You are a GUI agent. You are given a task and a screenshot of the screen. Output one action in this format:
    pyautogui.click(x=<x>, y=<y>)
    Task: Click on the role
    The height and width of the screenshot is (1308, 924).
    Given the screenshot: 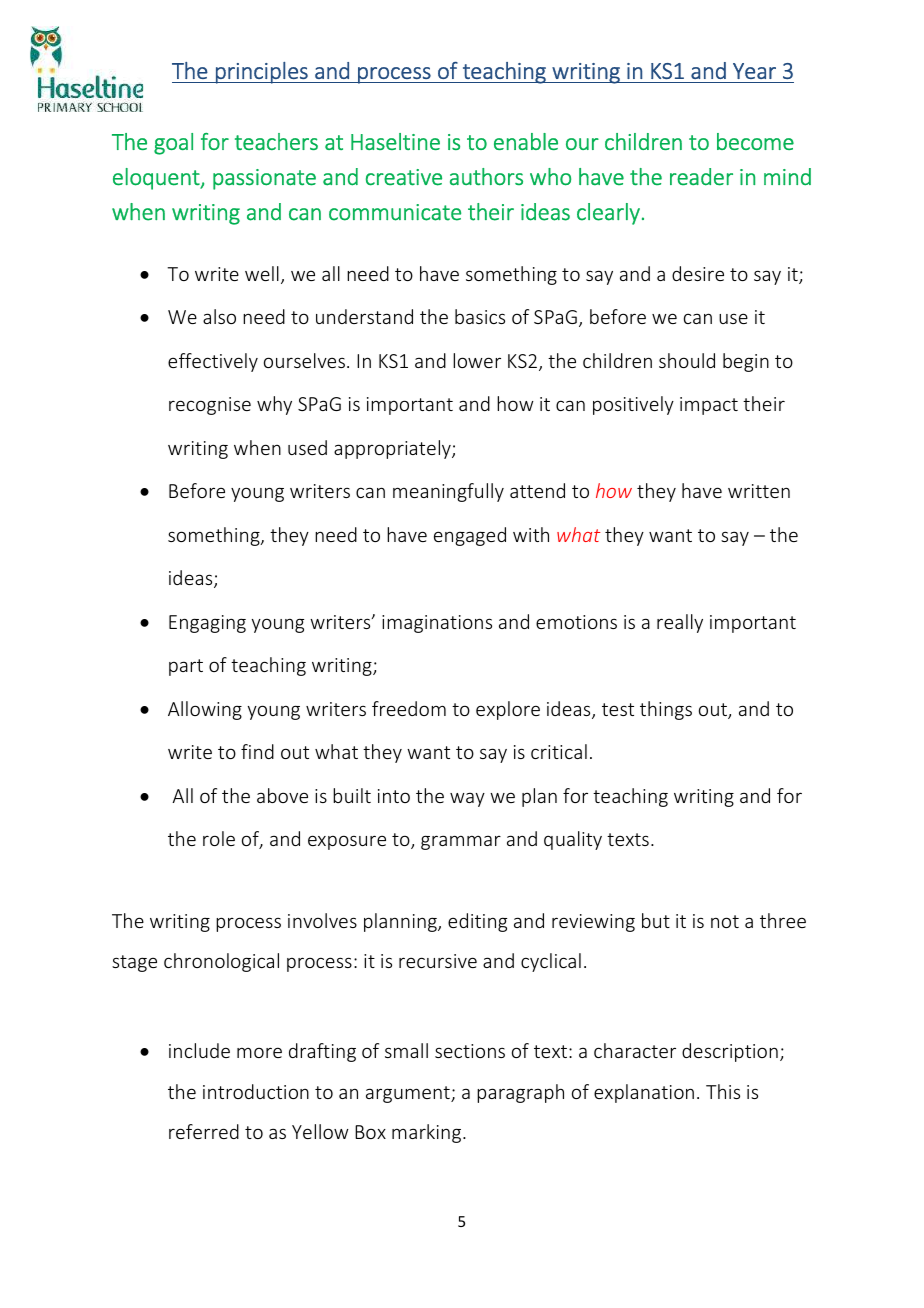 What is the action you would take?
    pyautogui.click(x=219, y=838)
